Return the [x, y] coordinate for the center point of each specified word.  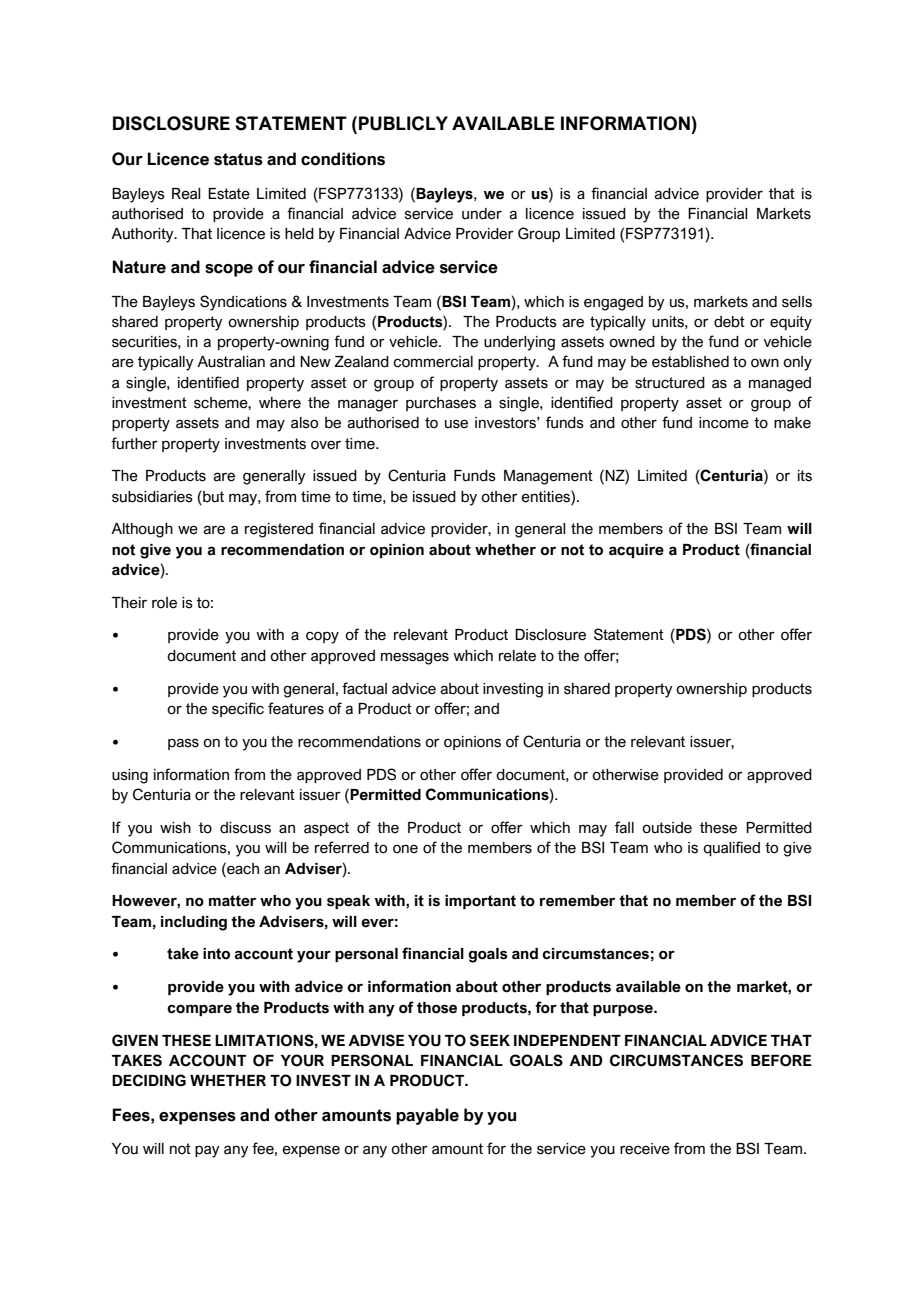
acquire [636, 551]
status [238, 159]
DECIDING [149, 1080]
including [194, 923]
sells [797, 302]
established [690, 362]
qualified [731, 848]
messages [415, 658]
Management [548, 477]
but [212, 496]
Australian [231, 362]
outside [667, 828]
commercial [433, 362]
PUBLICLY [403, 123]
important [480, 902]
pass [183, 744]
